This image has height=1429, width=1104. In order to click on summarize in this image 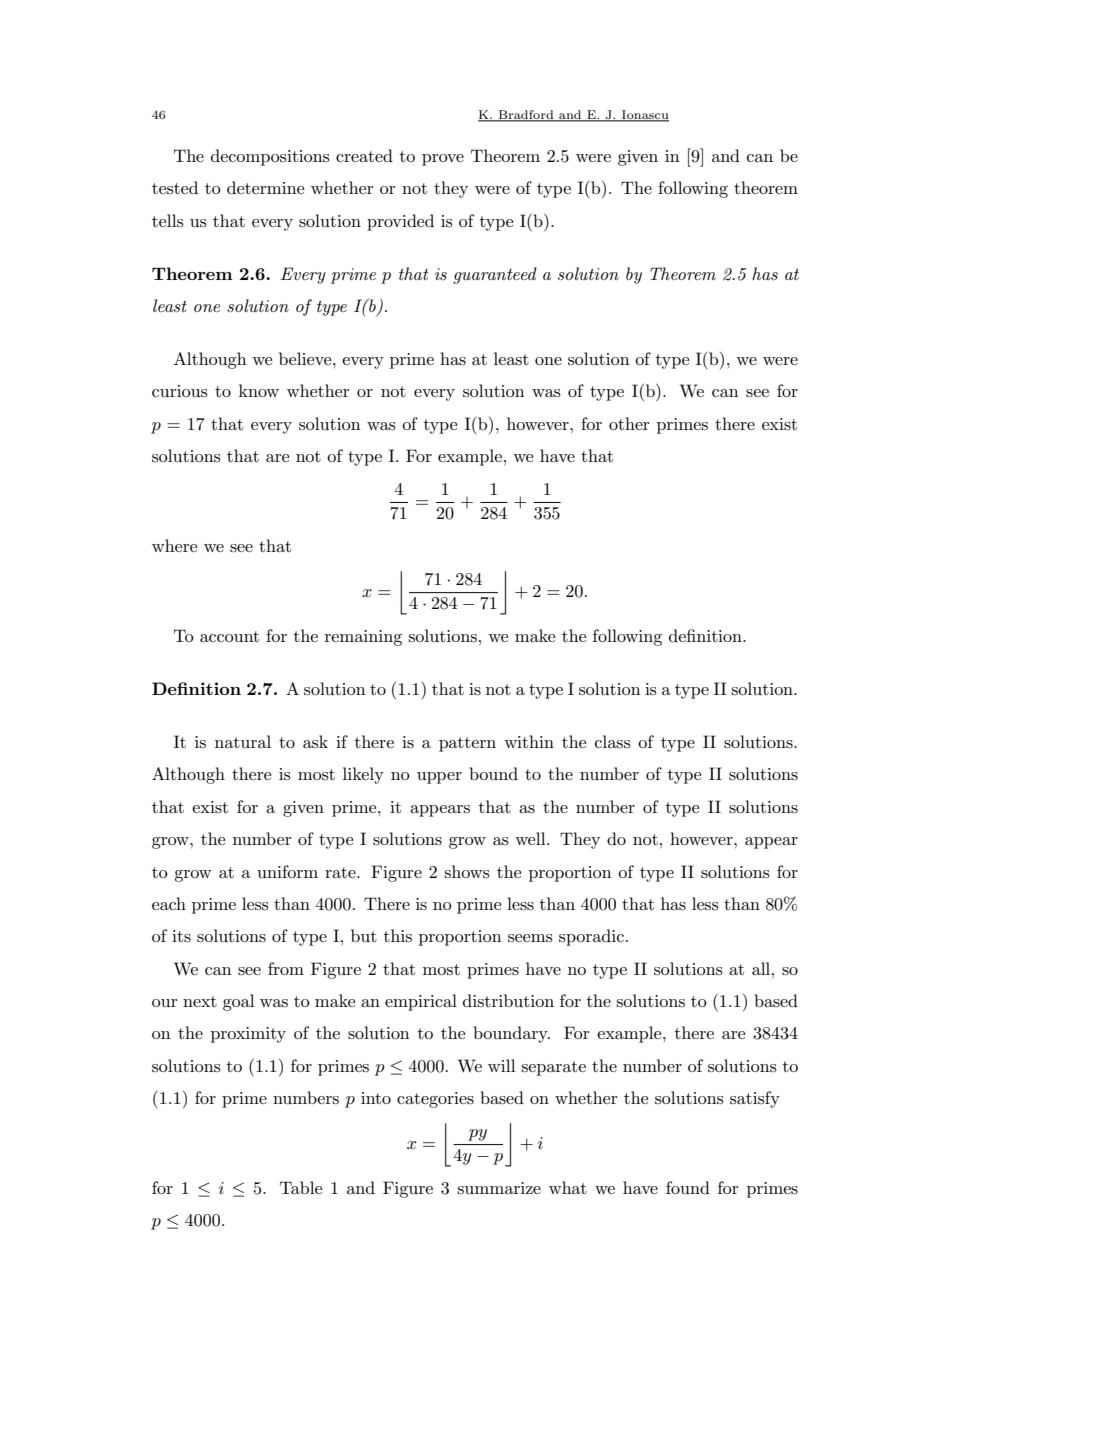, I will do `click(499, 1188)`.
